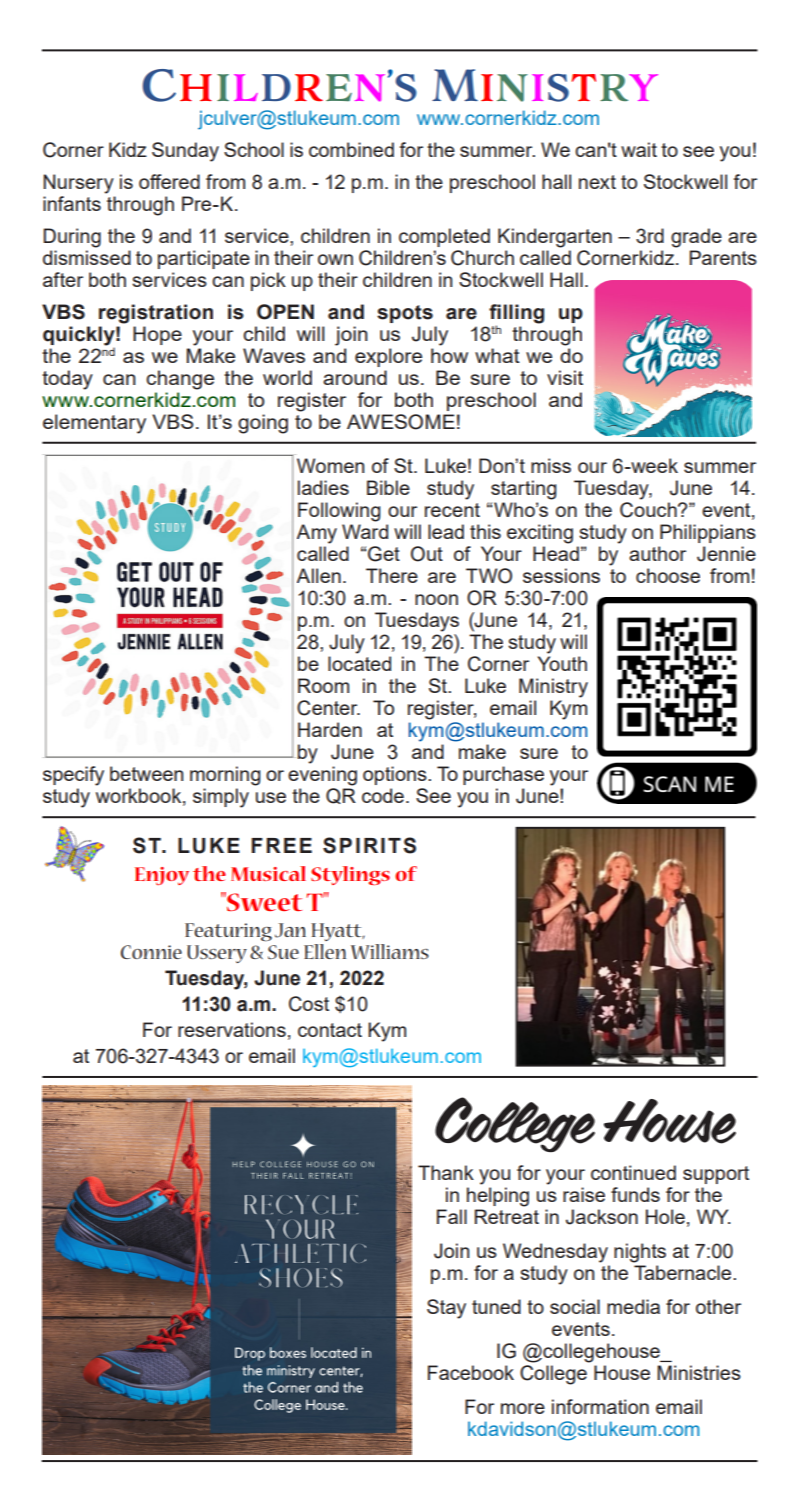  I want to click on Ministries, so click(699, 1372).
